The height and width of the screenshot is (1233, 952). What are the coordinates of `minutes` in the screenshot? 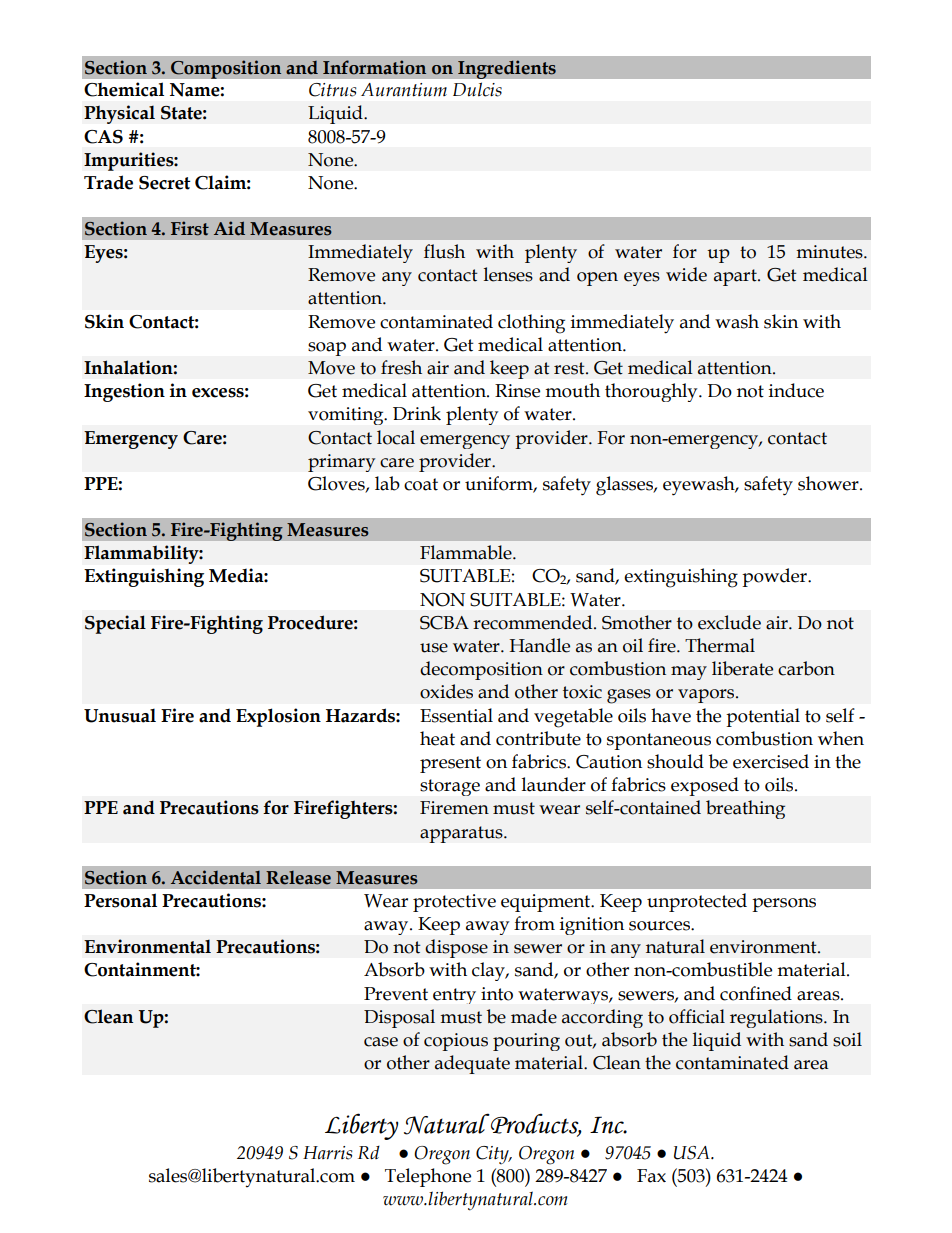 It's located at (830, 252).
